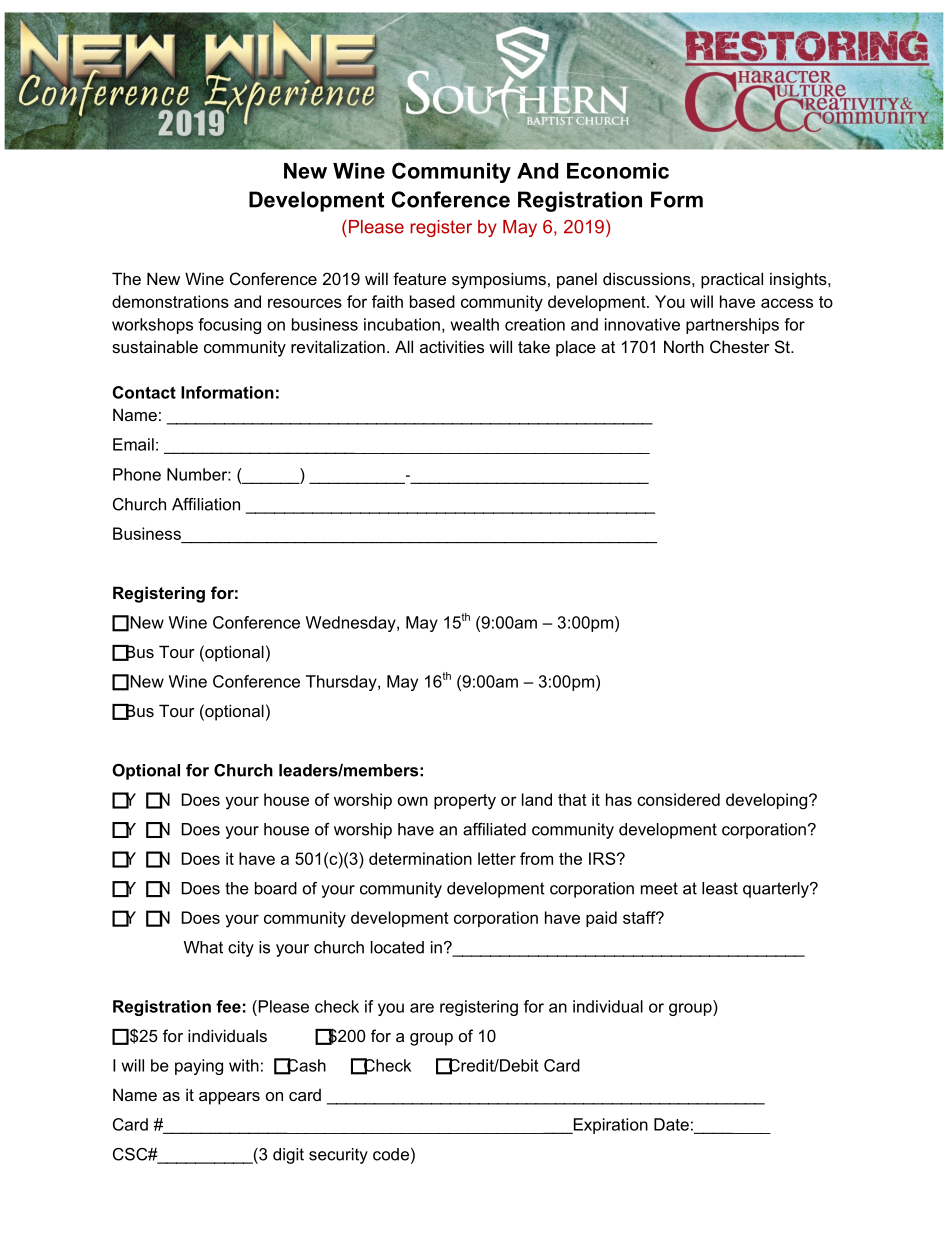 The image size is (952, 1233). Describe the element at coordinates (678, 799) in the page. I see `considered` at that location.
